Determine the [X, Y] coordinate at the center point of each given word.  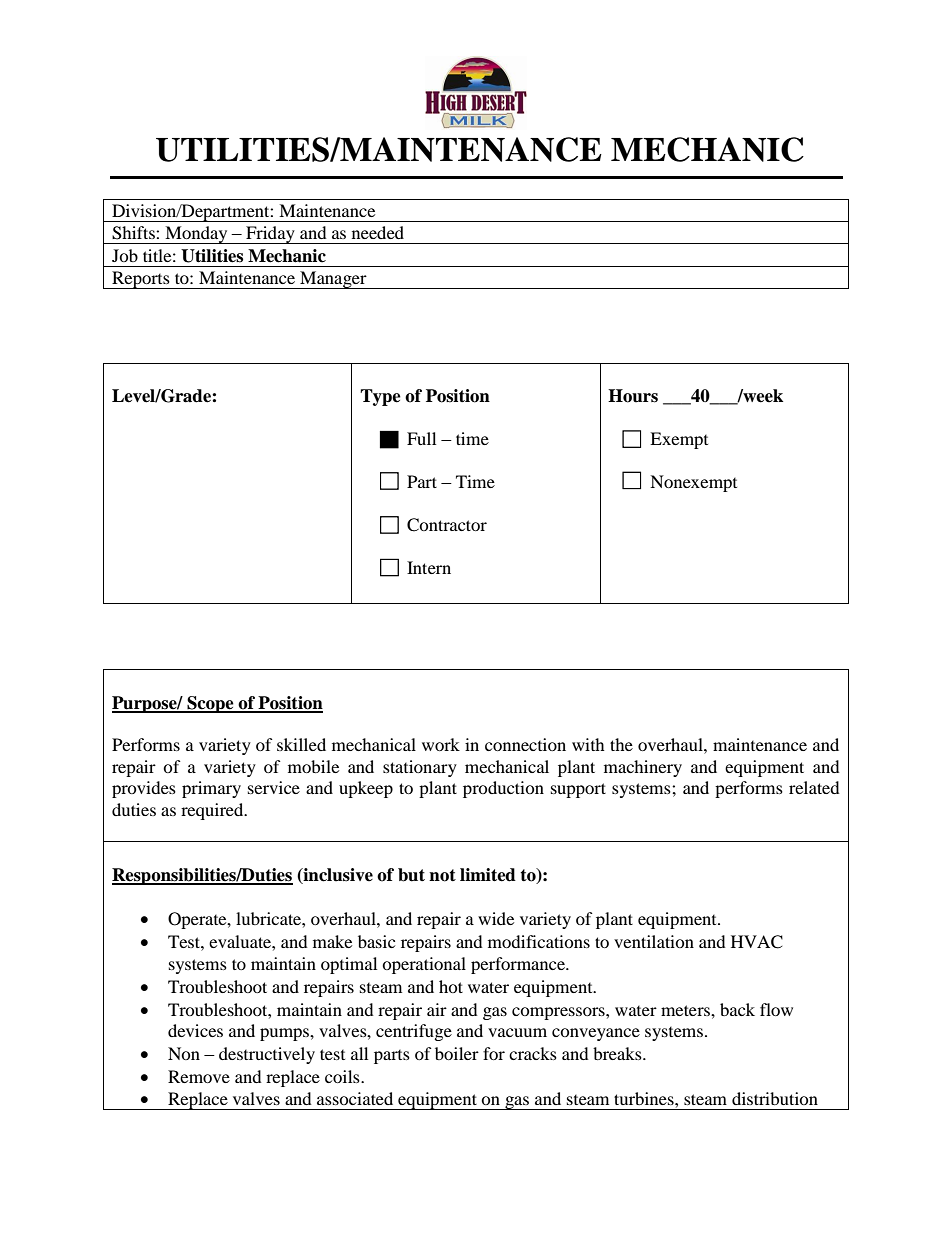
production [503, 789]
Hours [633, 396]
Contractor [447, 525]
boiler [457, 1053]
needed [378, 232]
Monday [196, 235]
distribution [775, 1098]
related [814, 787]
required [213, 811]
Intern [429, 567]
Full [421, 438]
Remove [199, 1076]
